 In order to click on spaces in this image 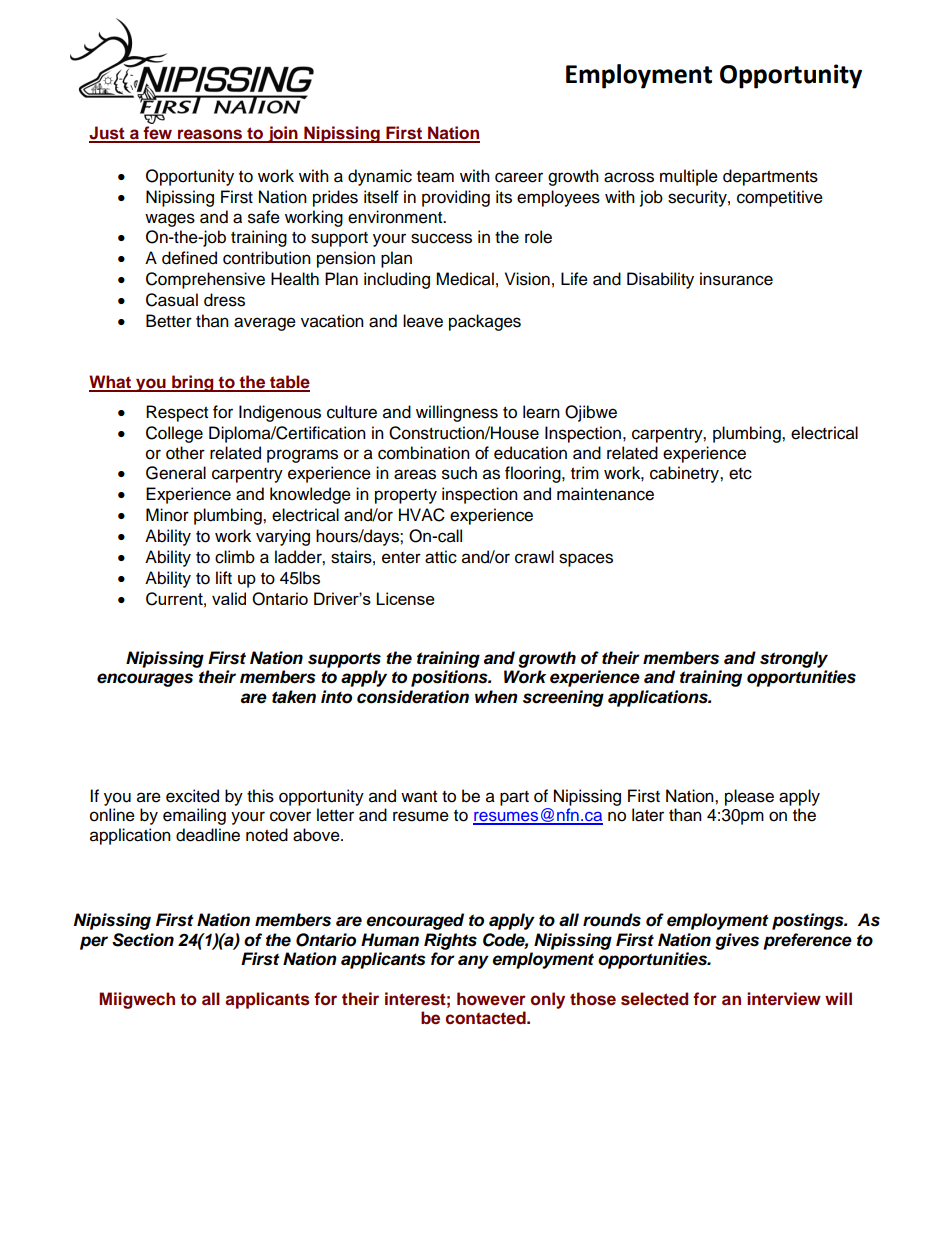, I will do `click(586, 560)`.
